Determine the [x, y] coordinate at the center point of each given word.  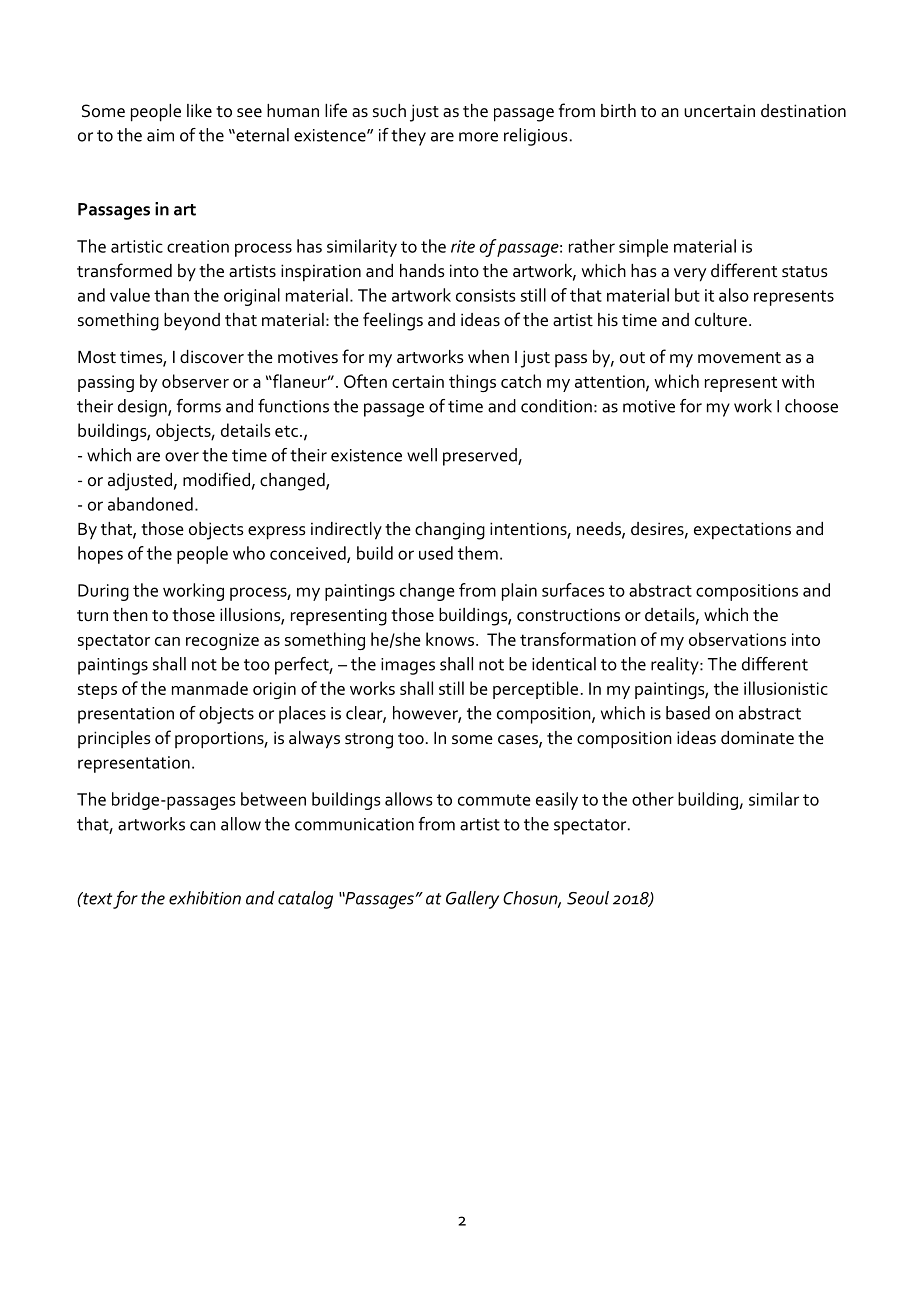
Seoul [588, 898]
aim [160, 135]
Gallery [472, 900]
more [478, 137]
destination [803, 111]
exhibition [205, 898]
